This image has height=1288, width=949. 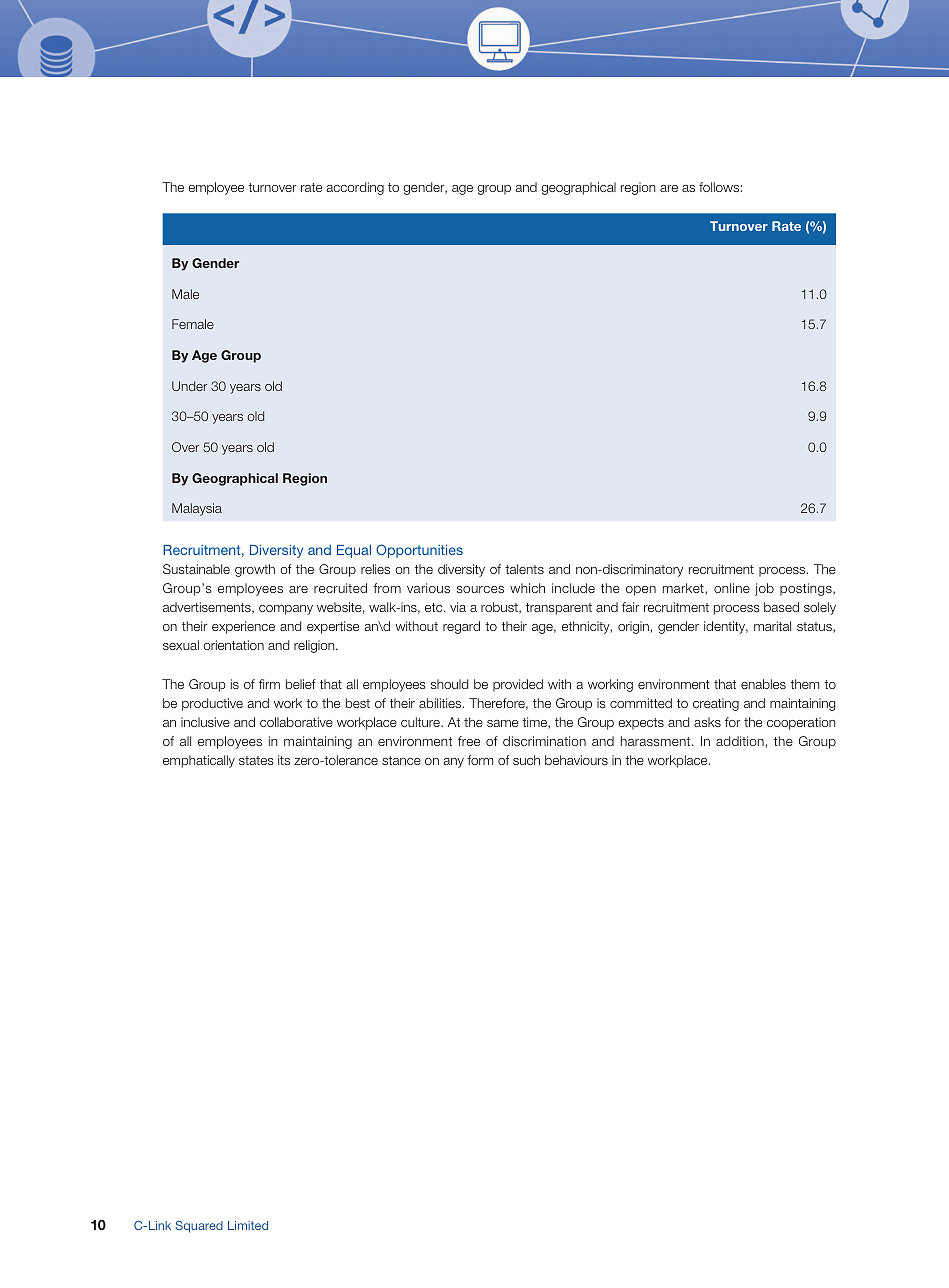 What do you see at coordinates (269, 684) in the image?
I see `firm` at bounding box center [269, 684].
